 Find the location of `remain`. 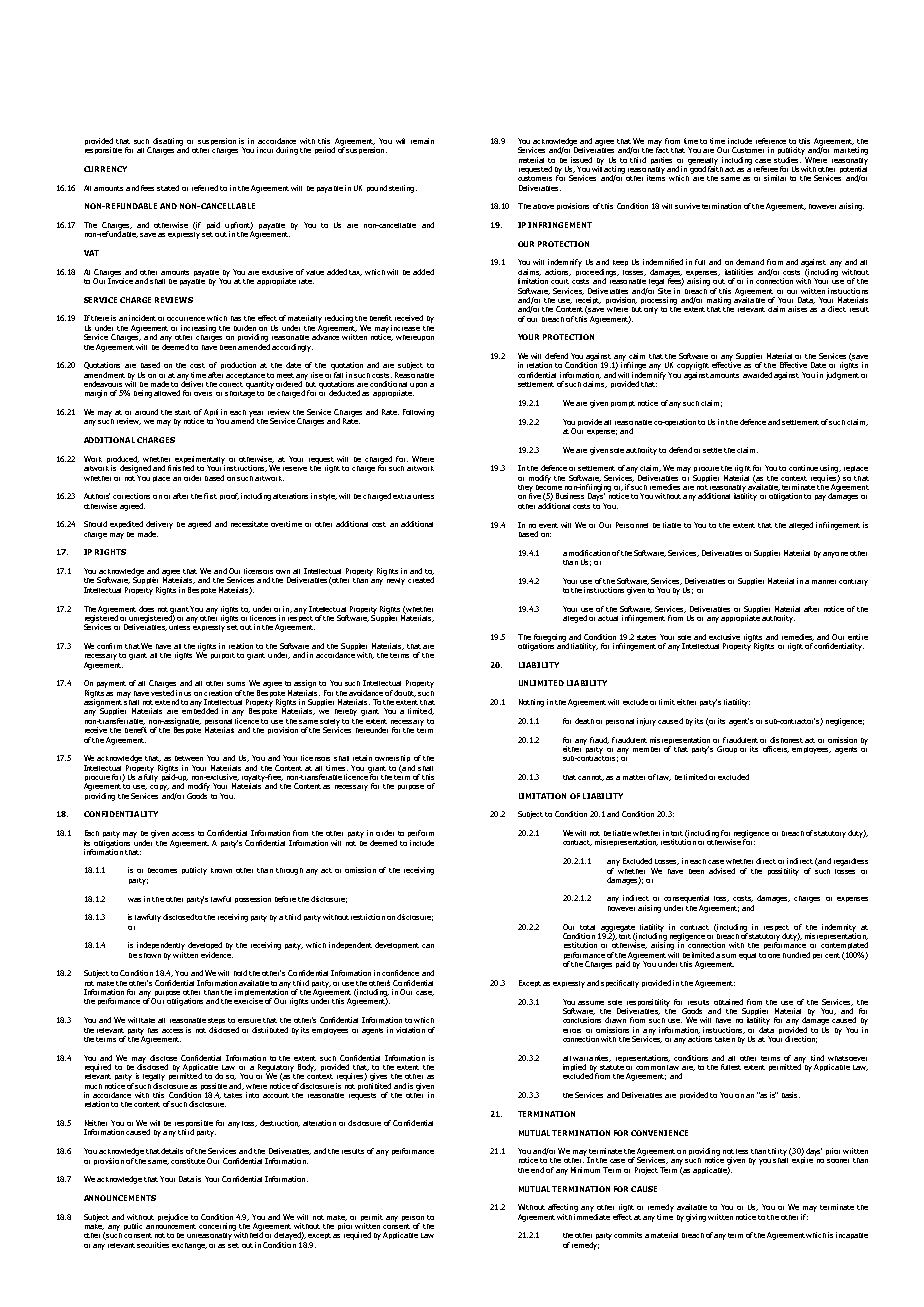

remain is located at coordinates (422, 141).
